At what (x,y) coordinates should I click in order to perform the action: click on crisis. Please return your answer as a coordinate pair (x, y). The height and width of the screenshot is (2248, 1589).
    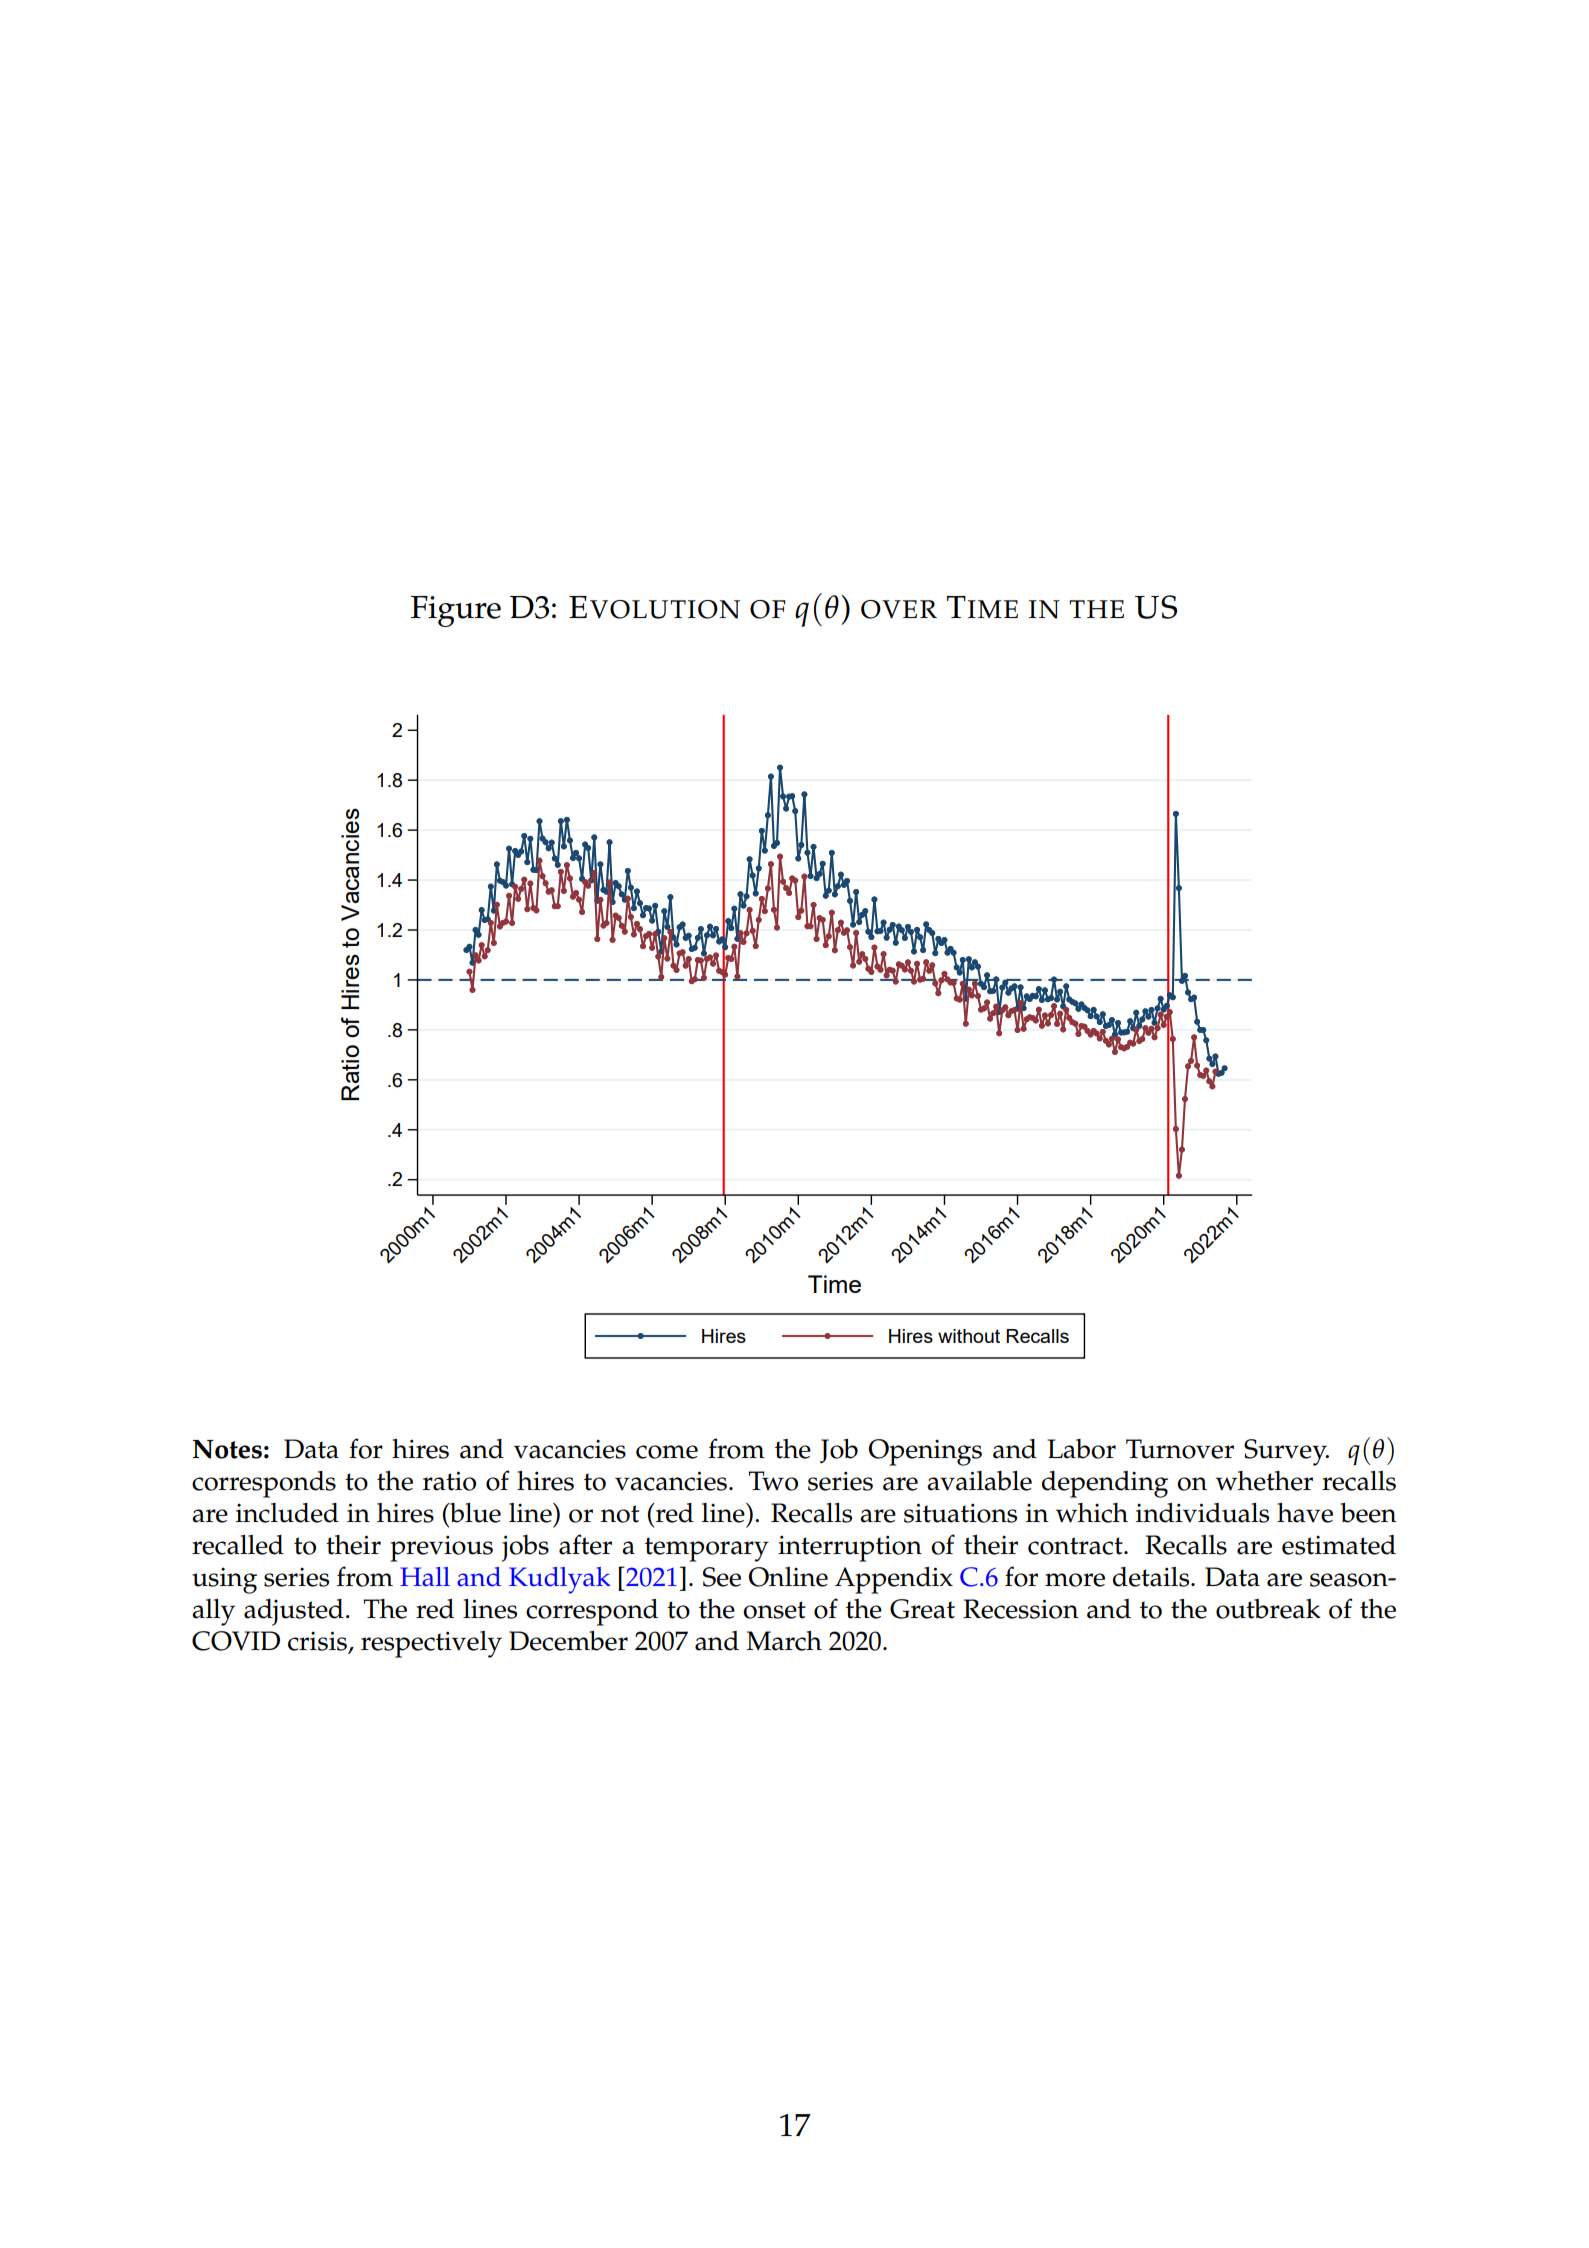
    Looking at the image, I should click on (318, 1642).
